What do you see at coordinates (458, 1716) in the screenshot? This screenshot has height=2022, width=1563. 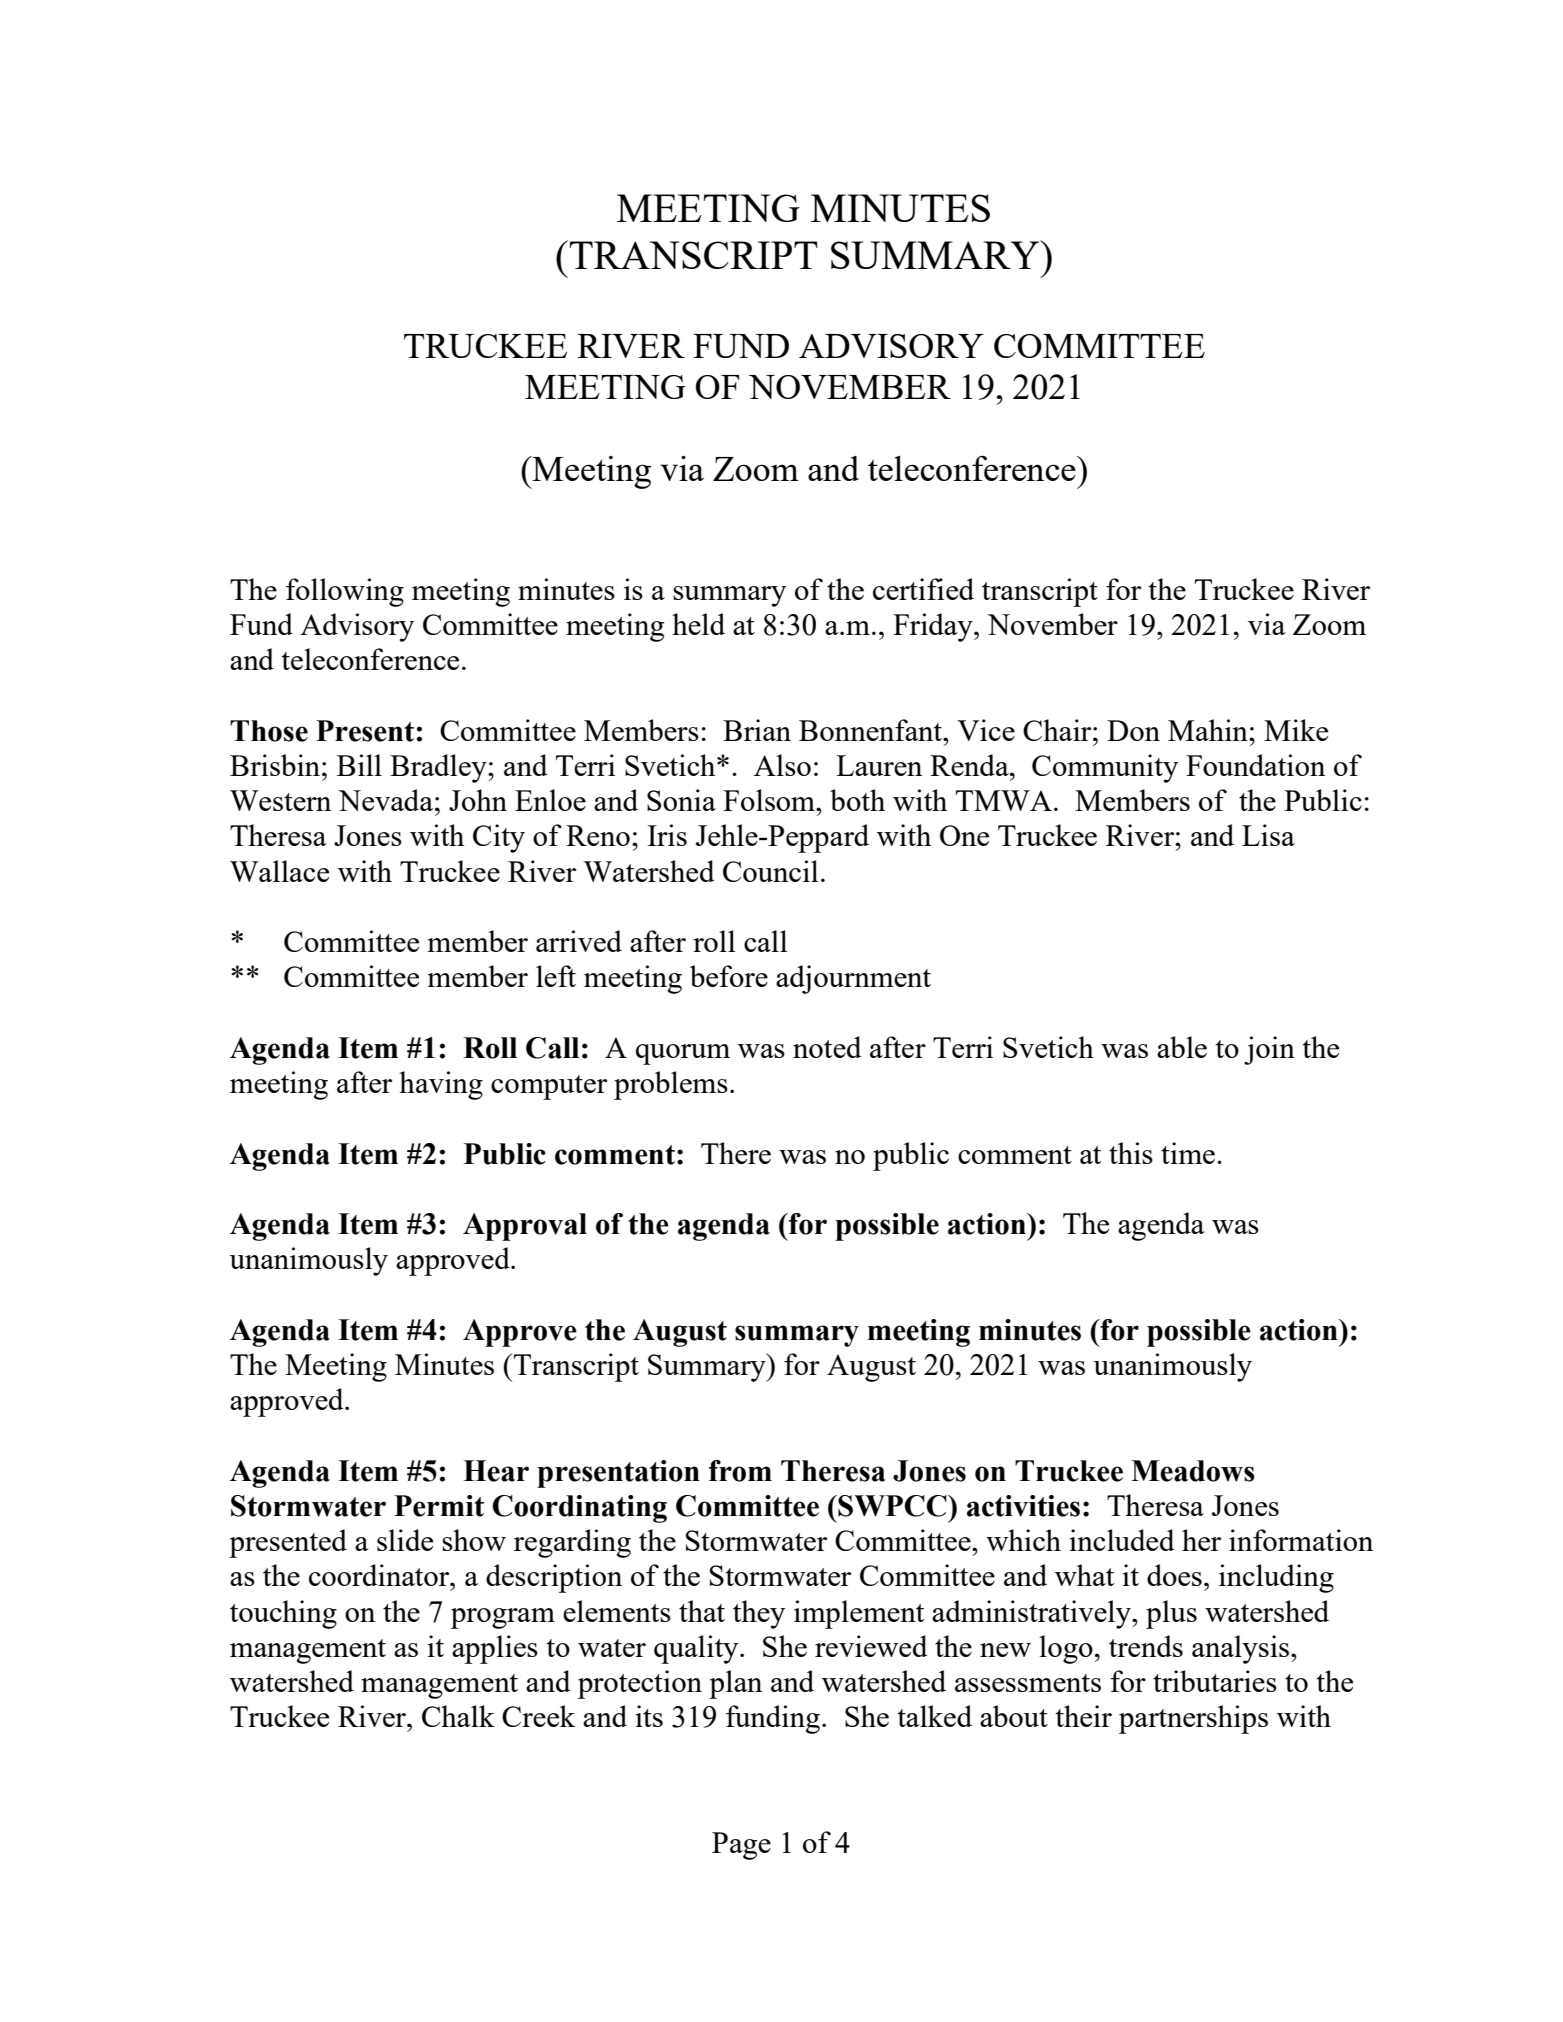 I see `Chalk` at bounding box center [458, 1716].
